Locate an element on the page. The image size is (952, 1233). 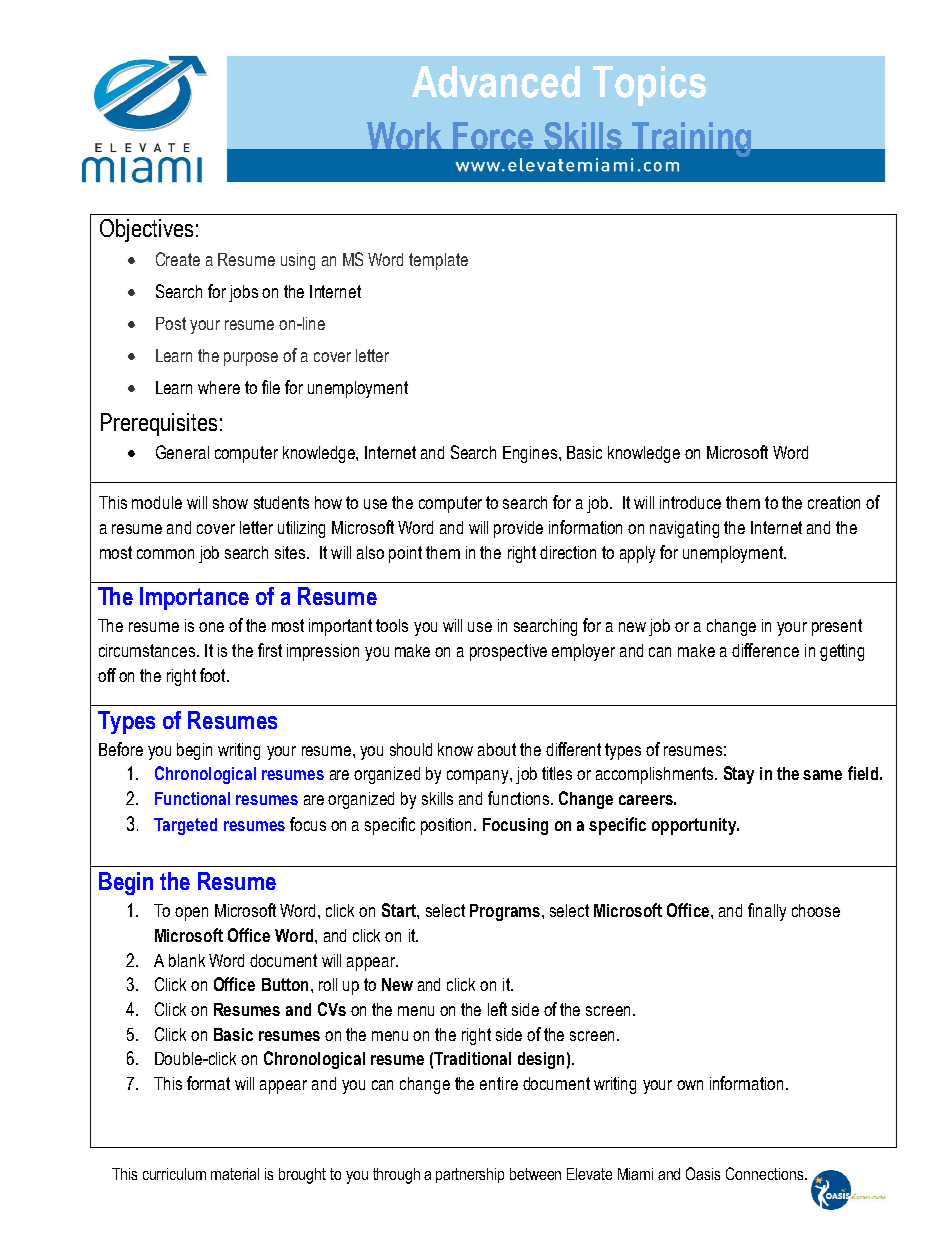
Create is located at coordinates (178, 259).
